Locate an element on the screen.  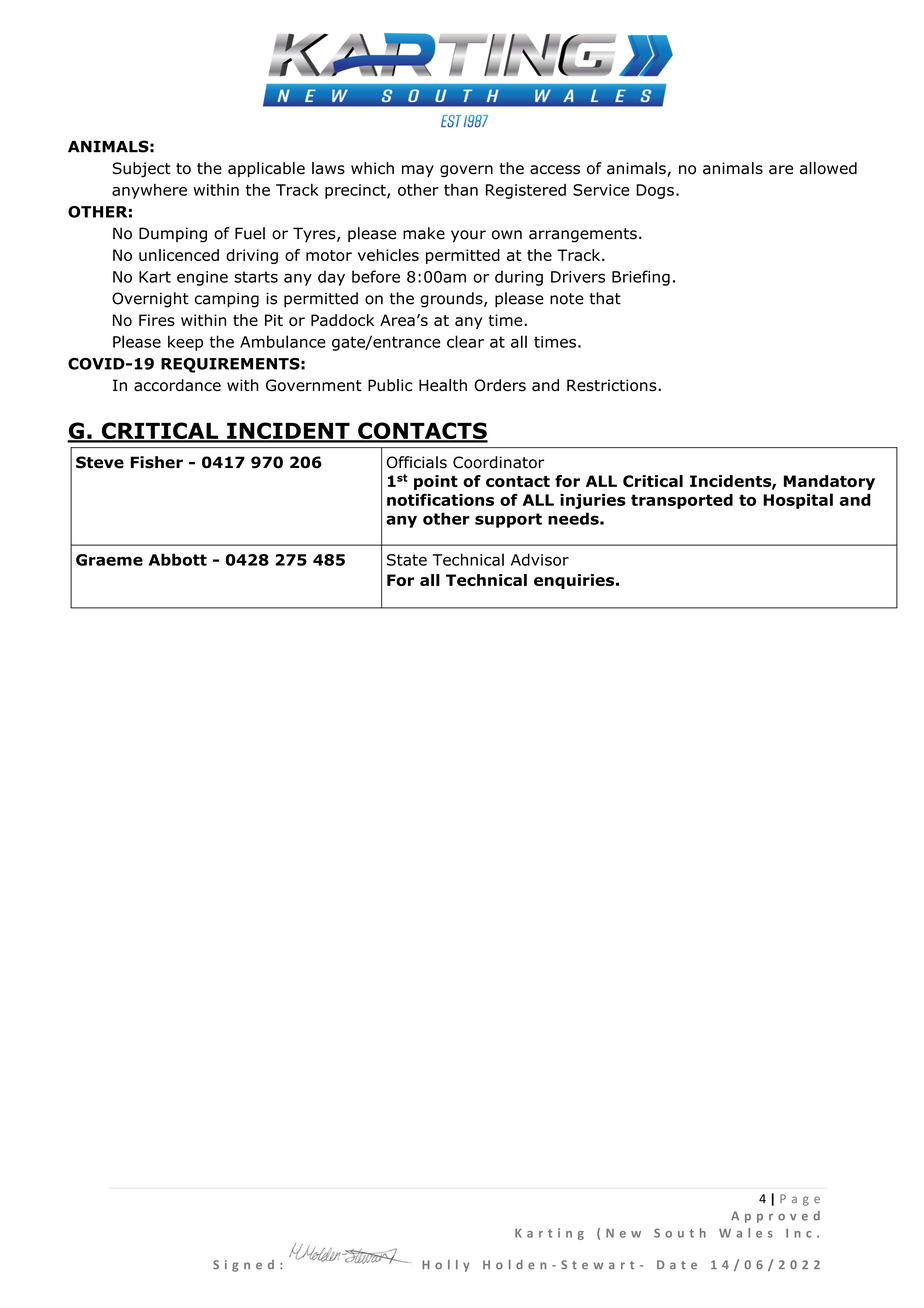
point is located at coordinates (436, 482).
